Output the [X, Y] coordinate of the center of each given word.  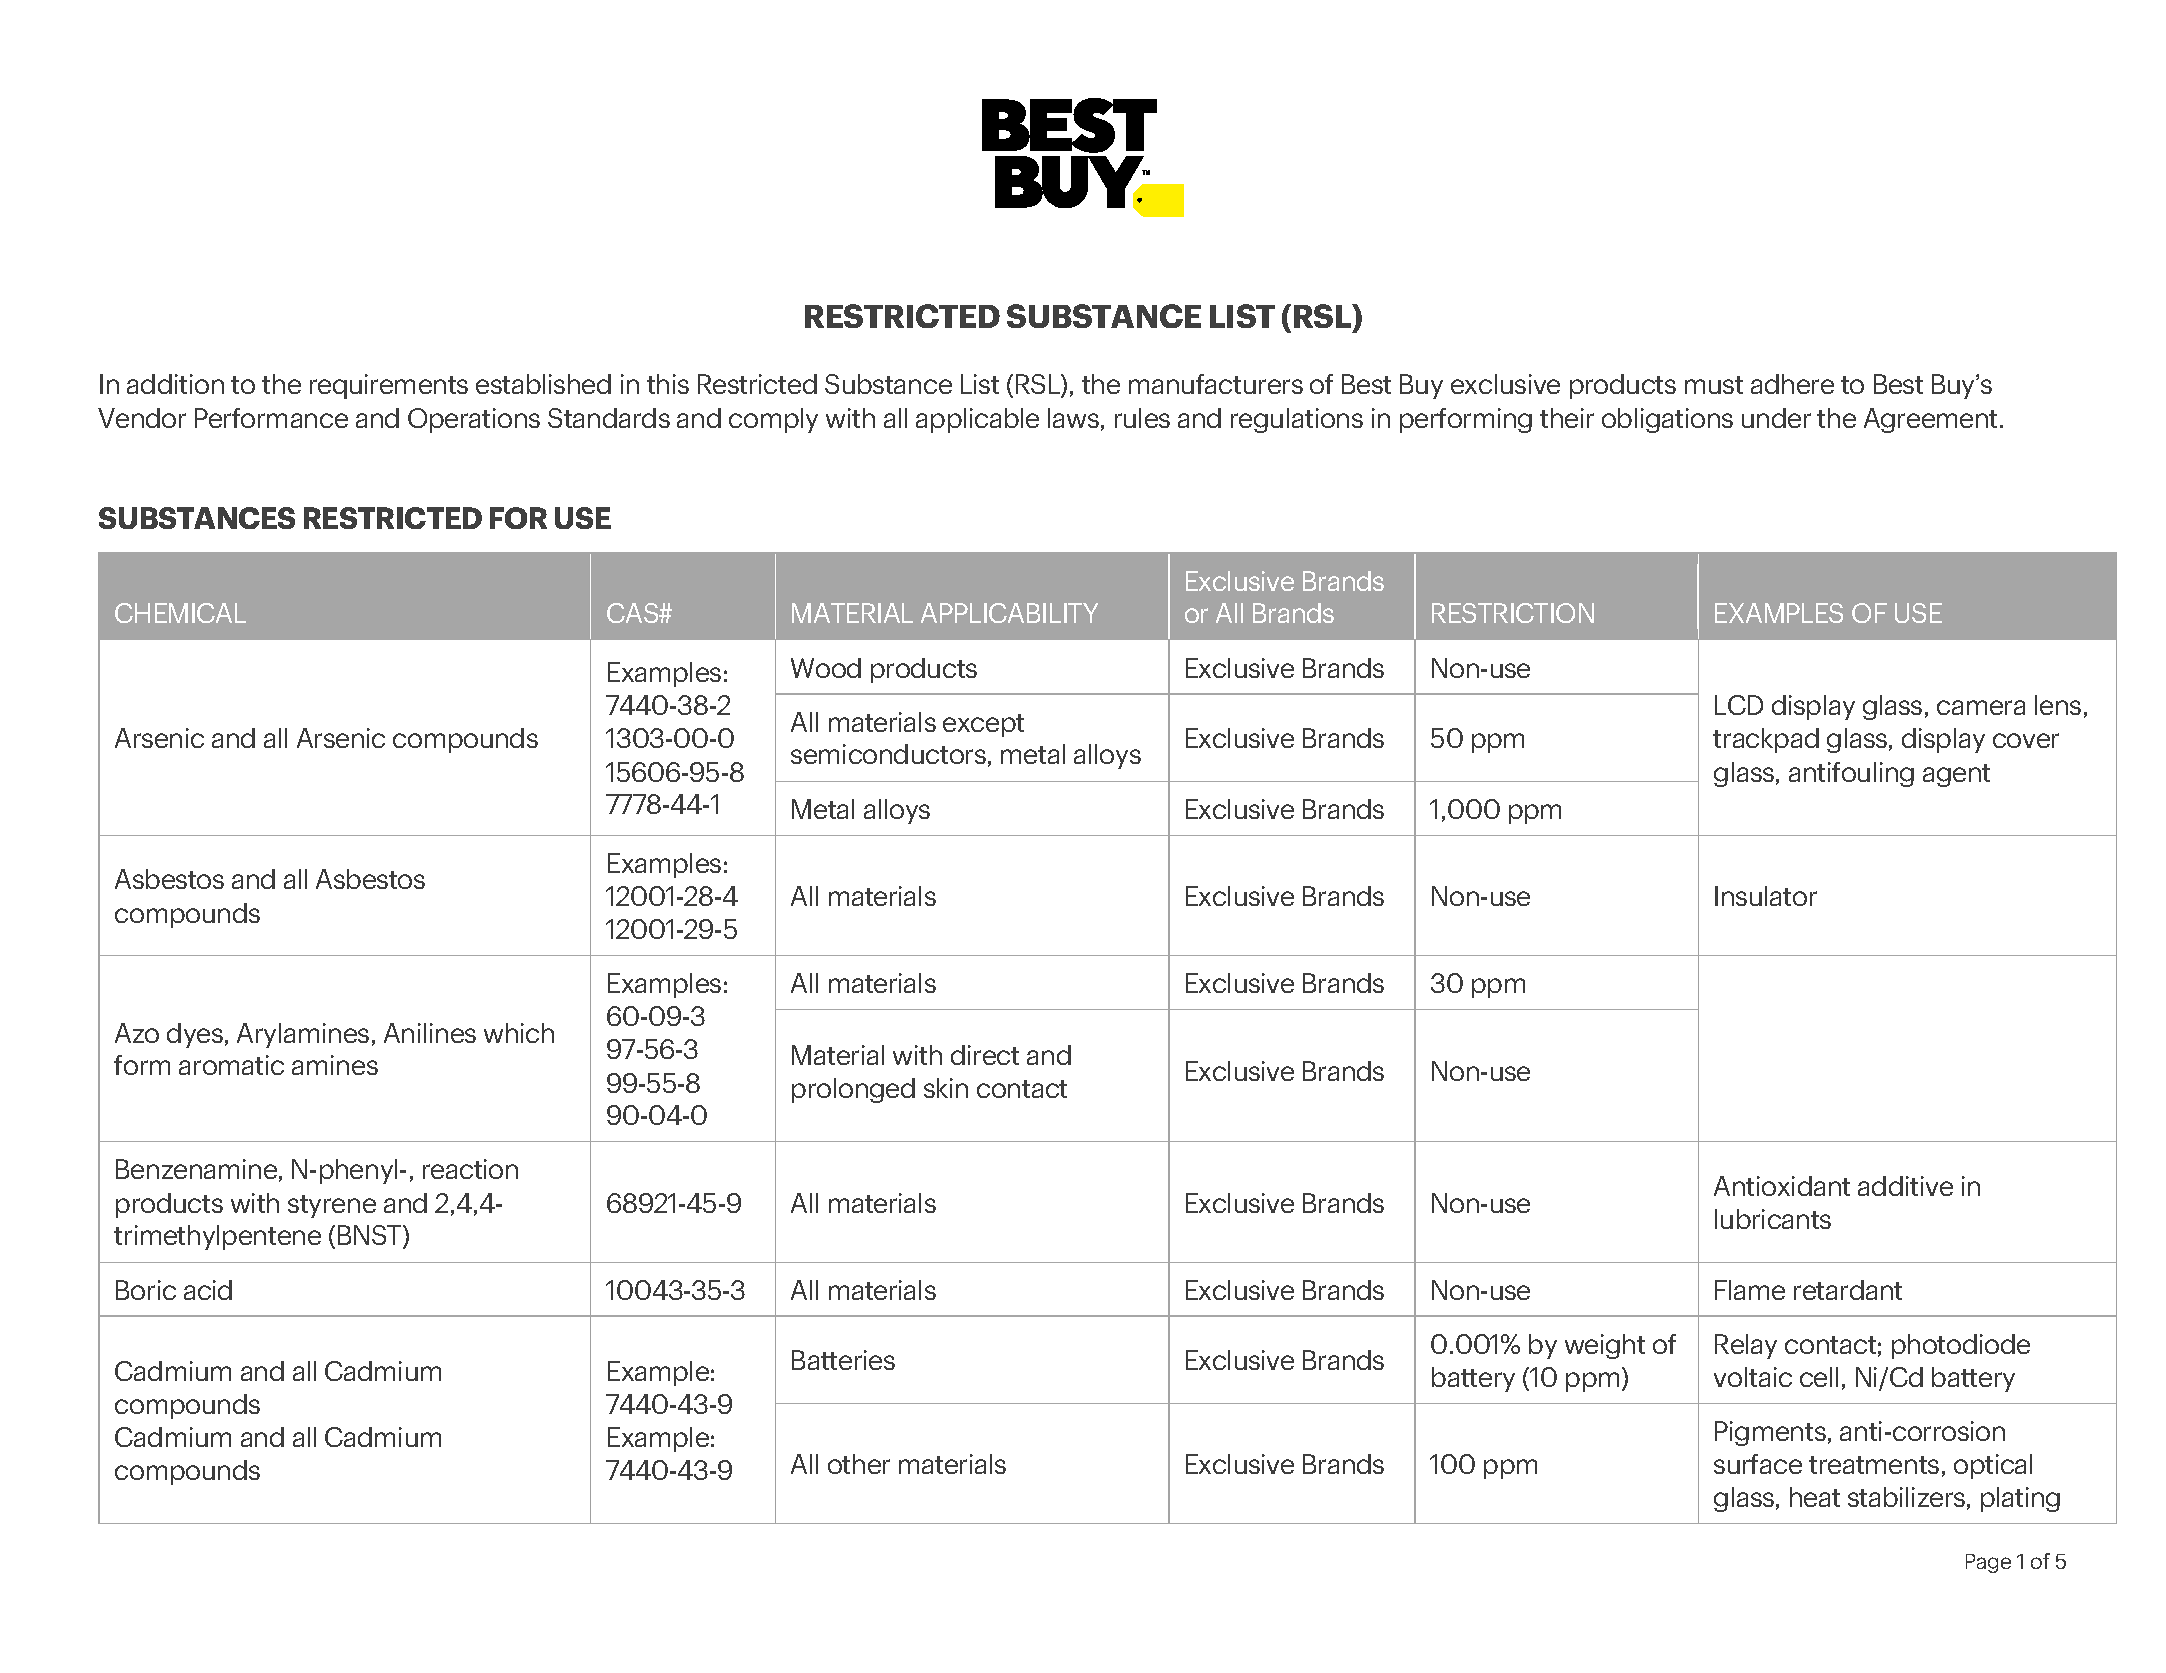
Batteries [843, 1360]
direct [985, 1055]
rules [1142, 418]
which [519, 1033]
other [859, 1464]
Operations [474, 420]
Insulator [1766, 896]
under [1776, 418]
